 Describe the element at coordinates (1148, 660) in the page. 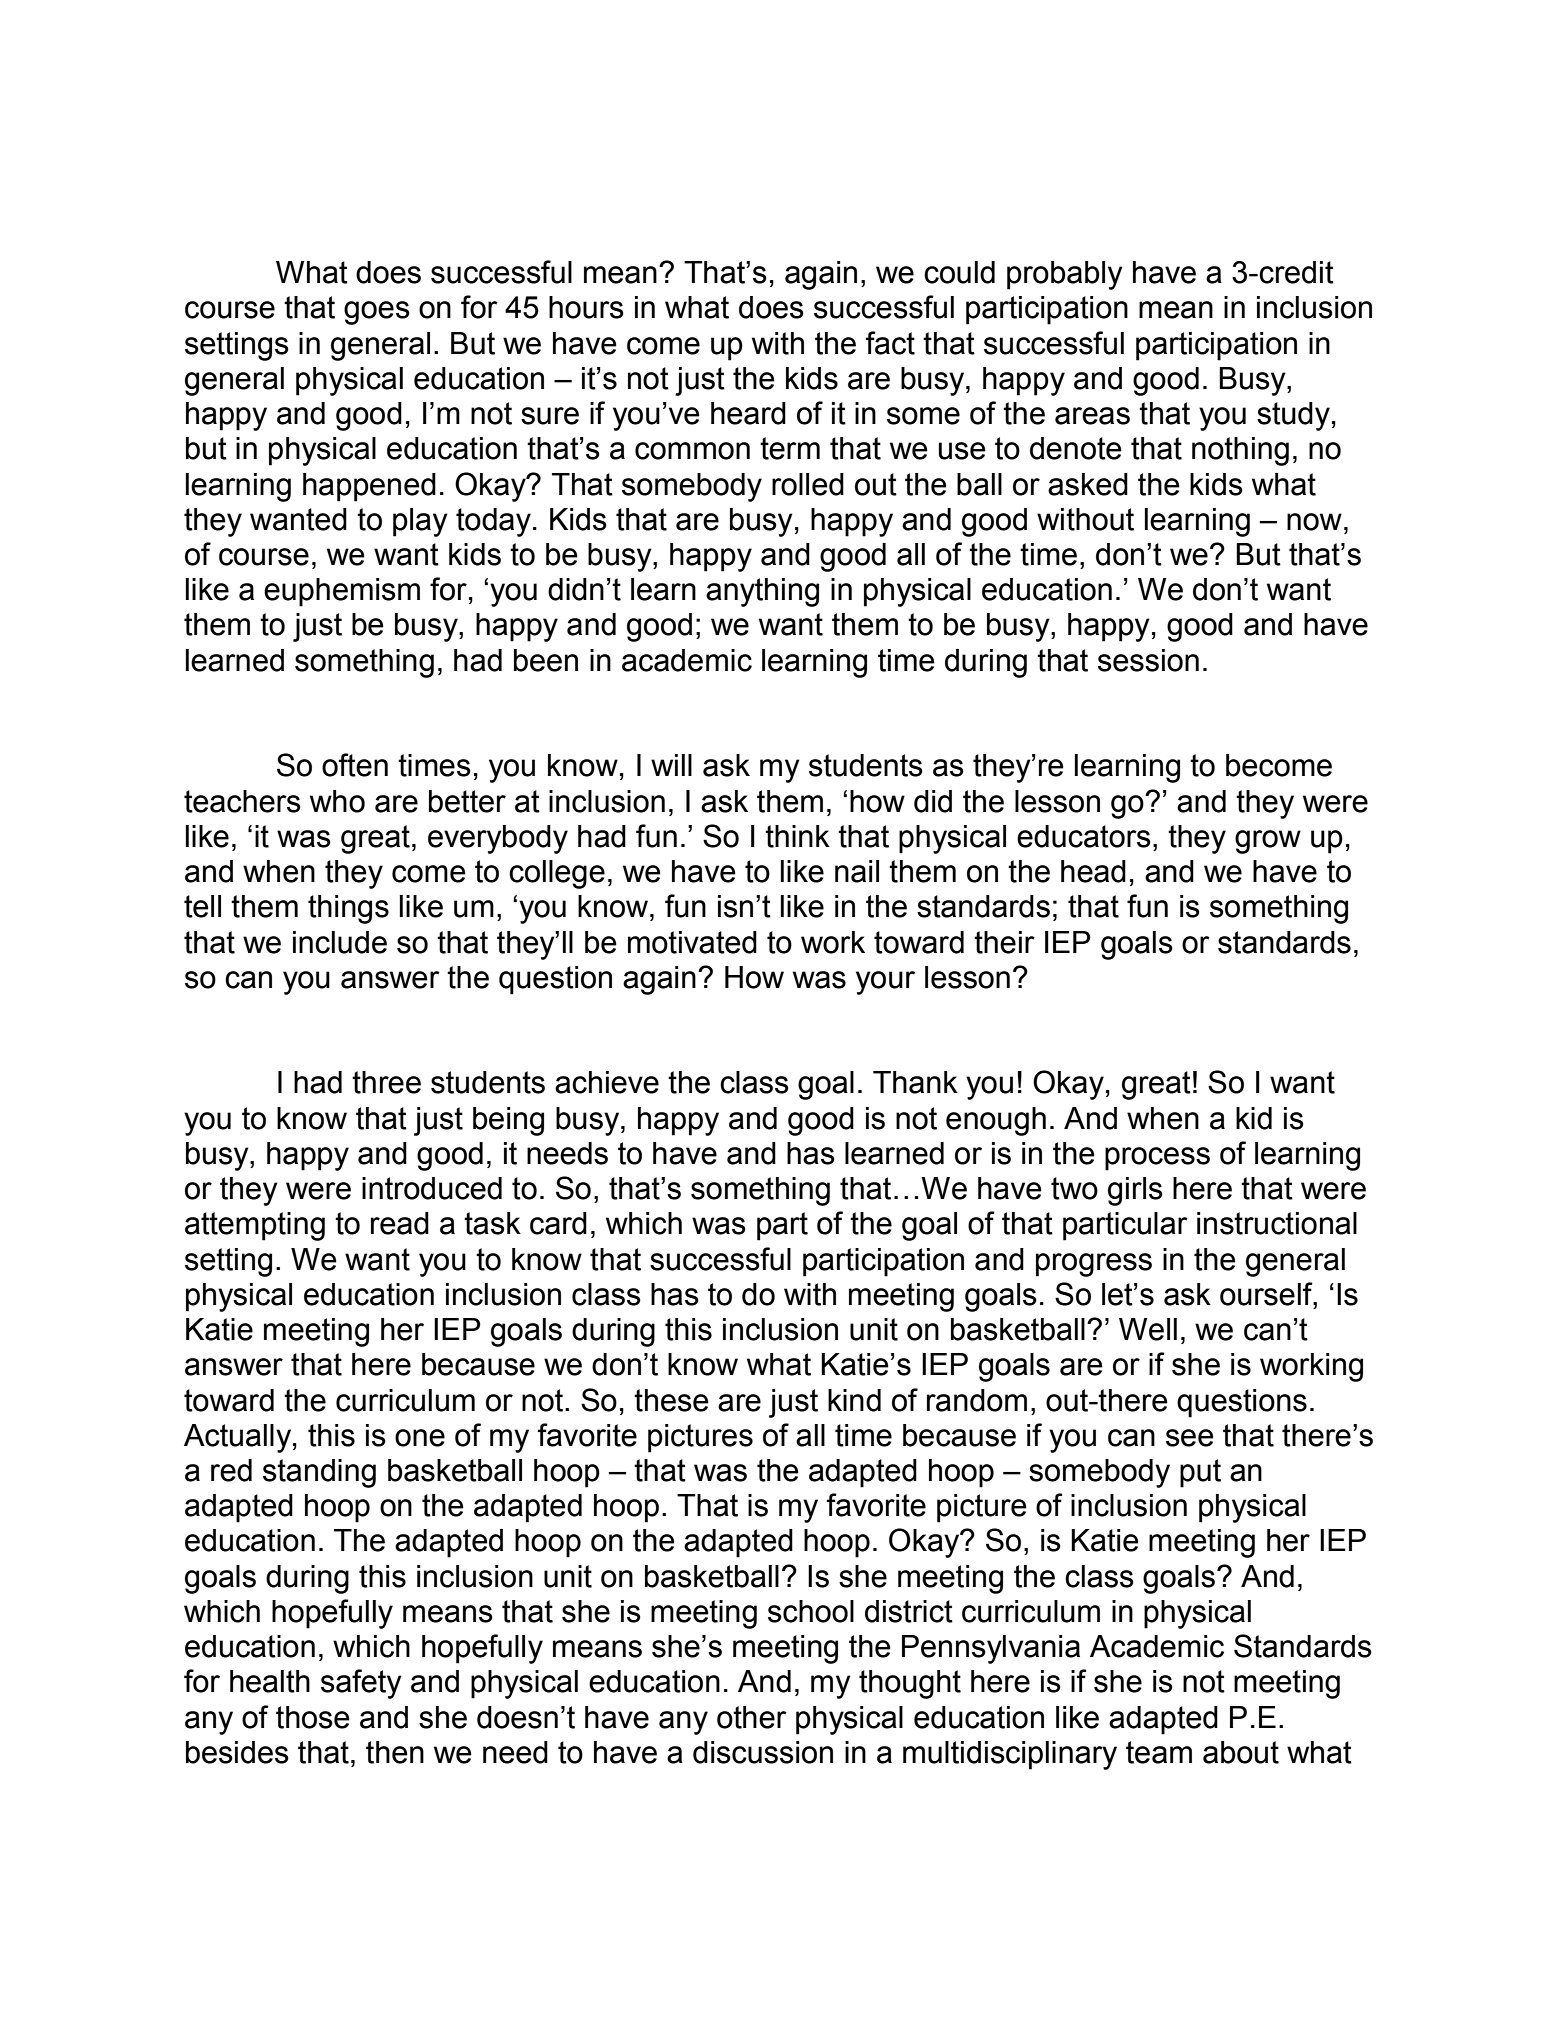

I see `session` at that location.
